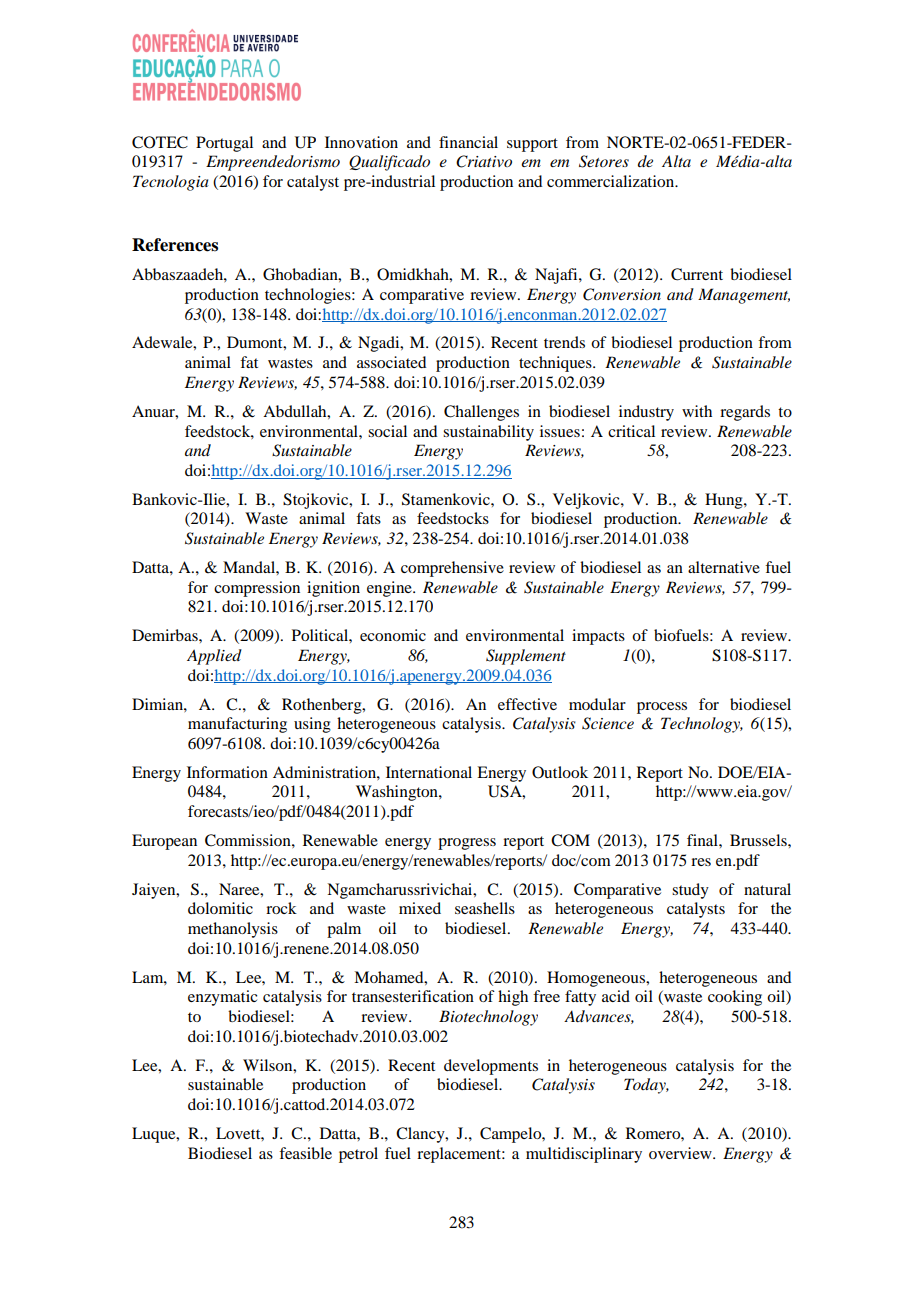  What do you see at coordinates (214, 657) in the image?
I see `Applied` at bounding box center [214, 657].
